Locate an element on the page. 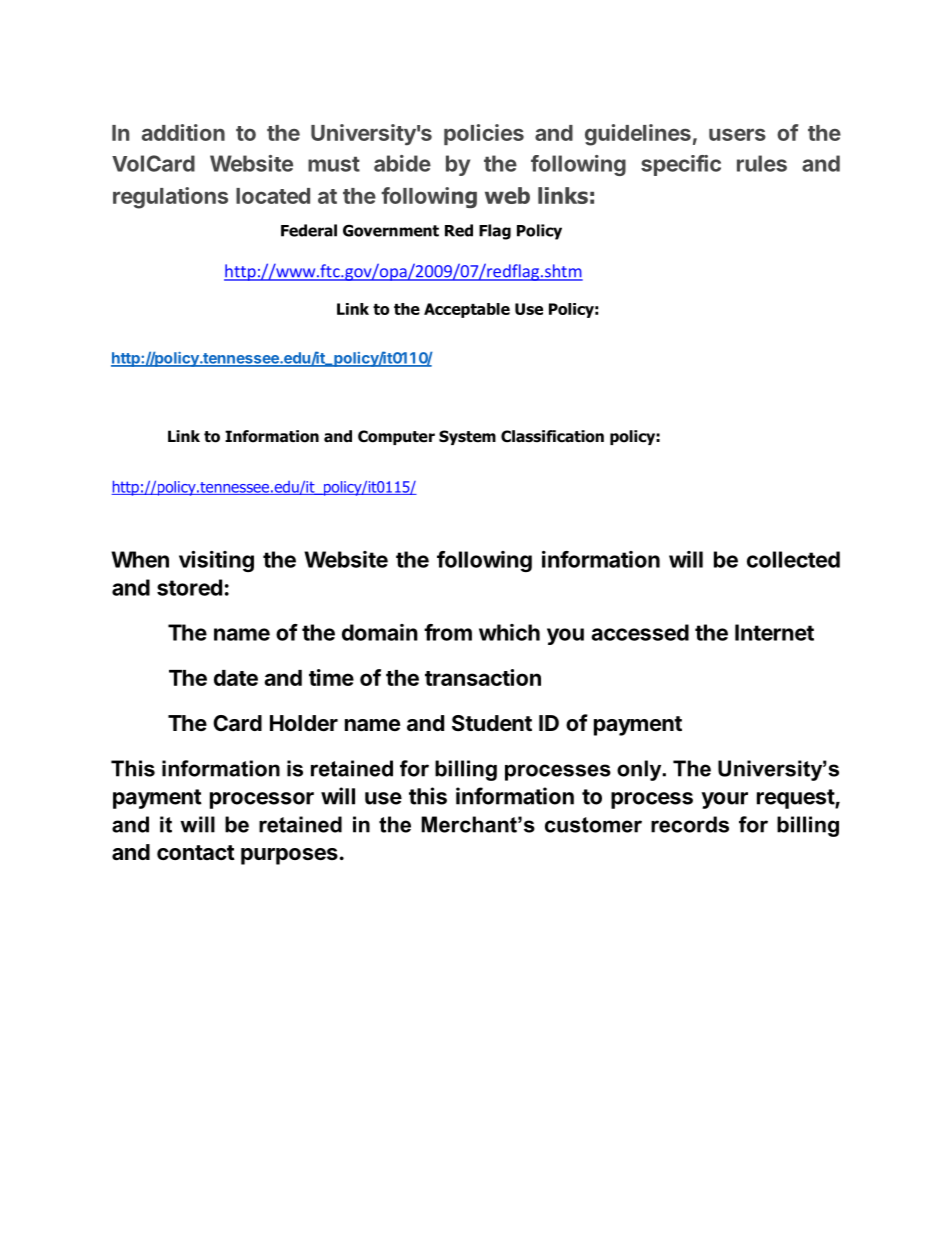 Image resolution: width=952 pixels, height=1233 pixels. System is located at coordinates (467, 437).
